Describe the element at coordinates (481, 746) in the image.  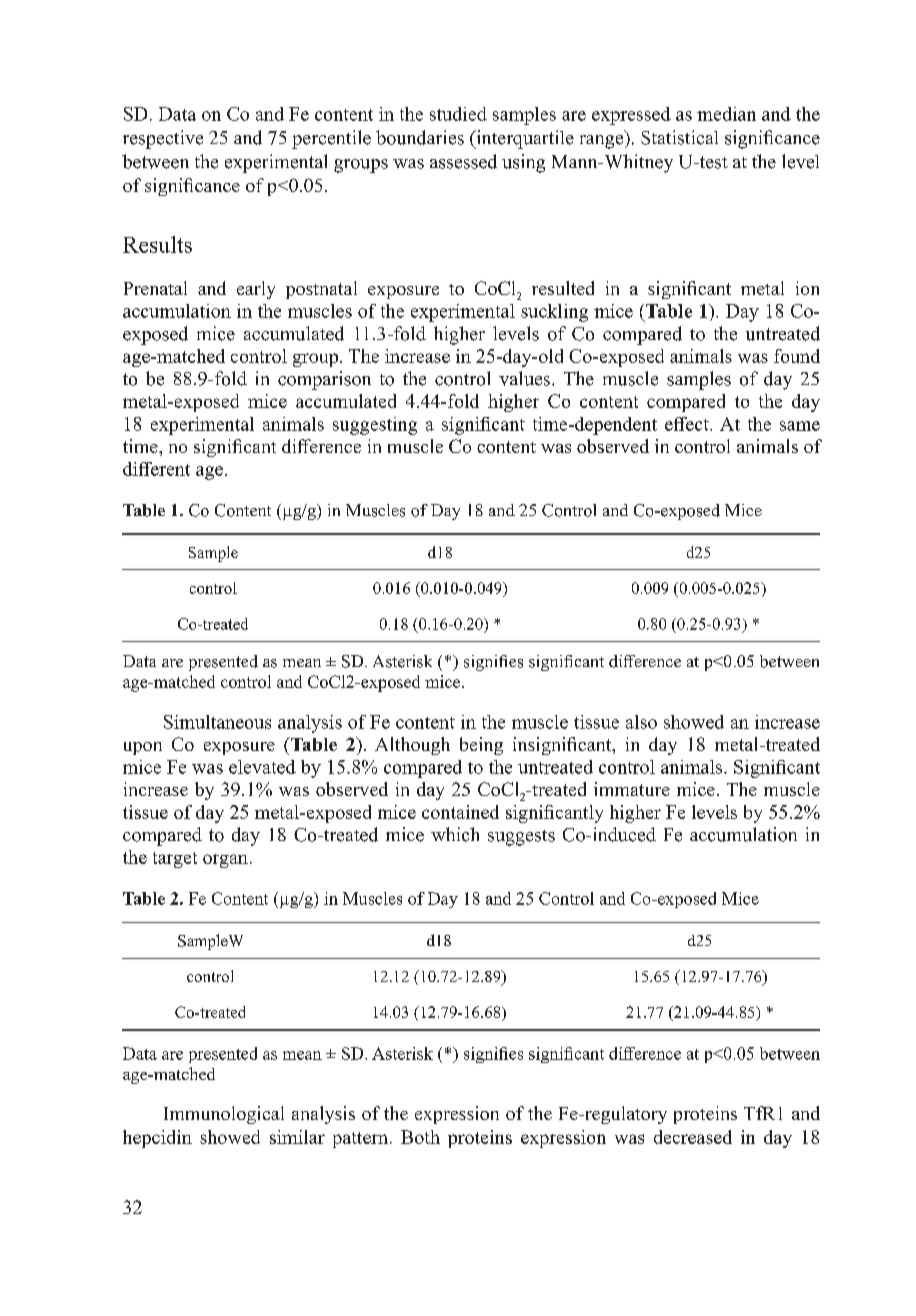
I see `being` at that location.
